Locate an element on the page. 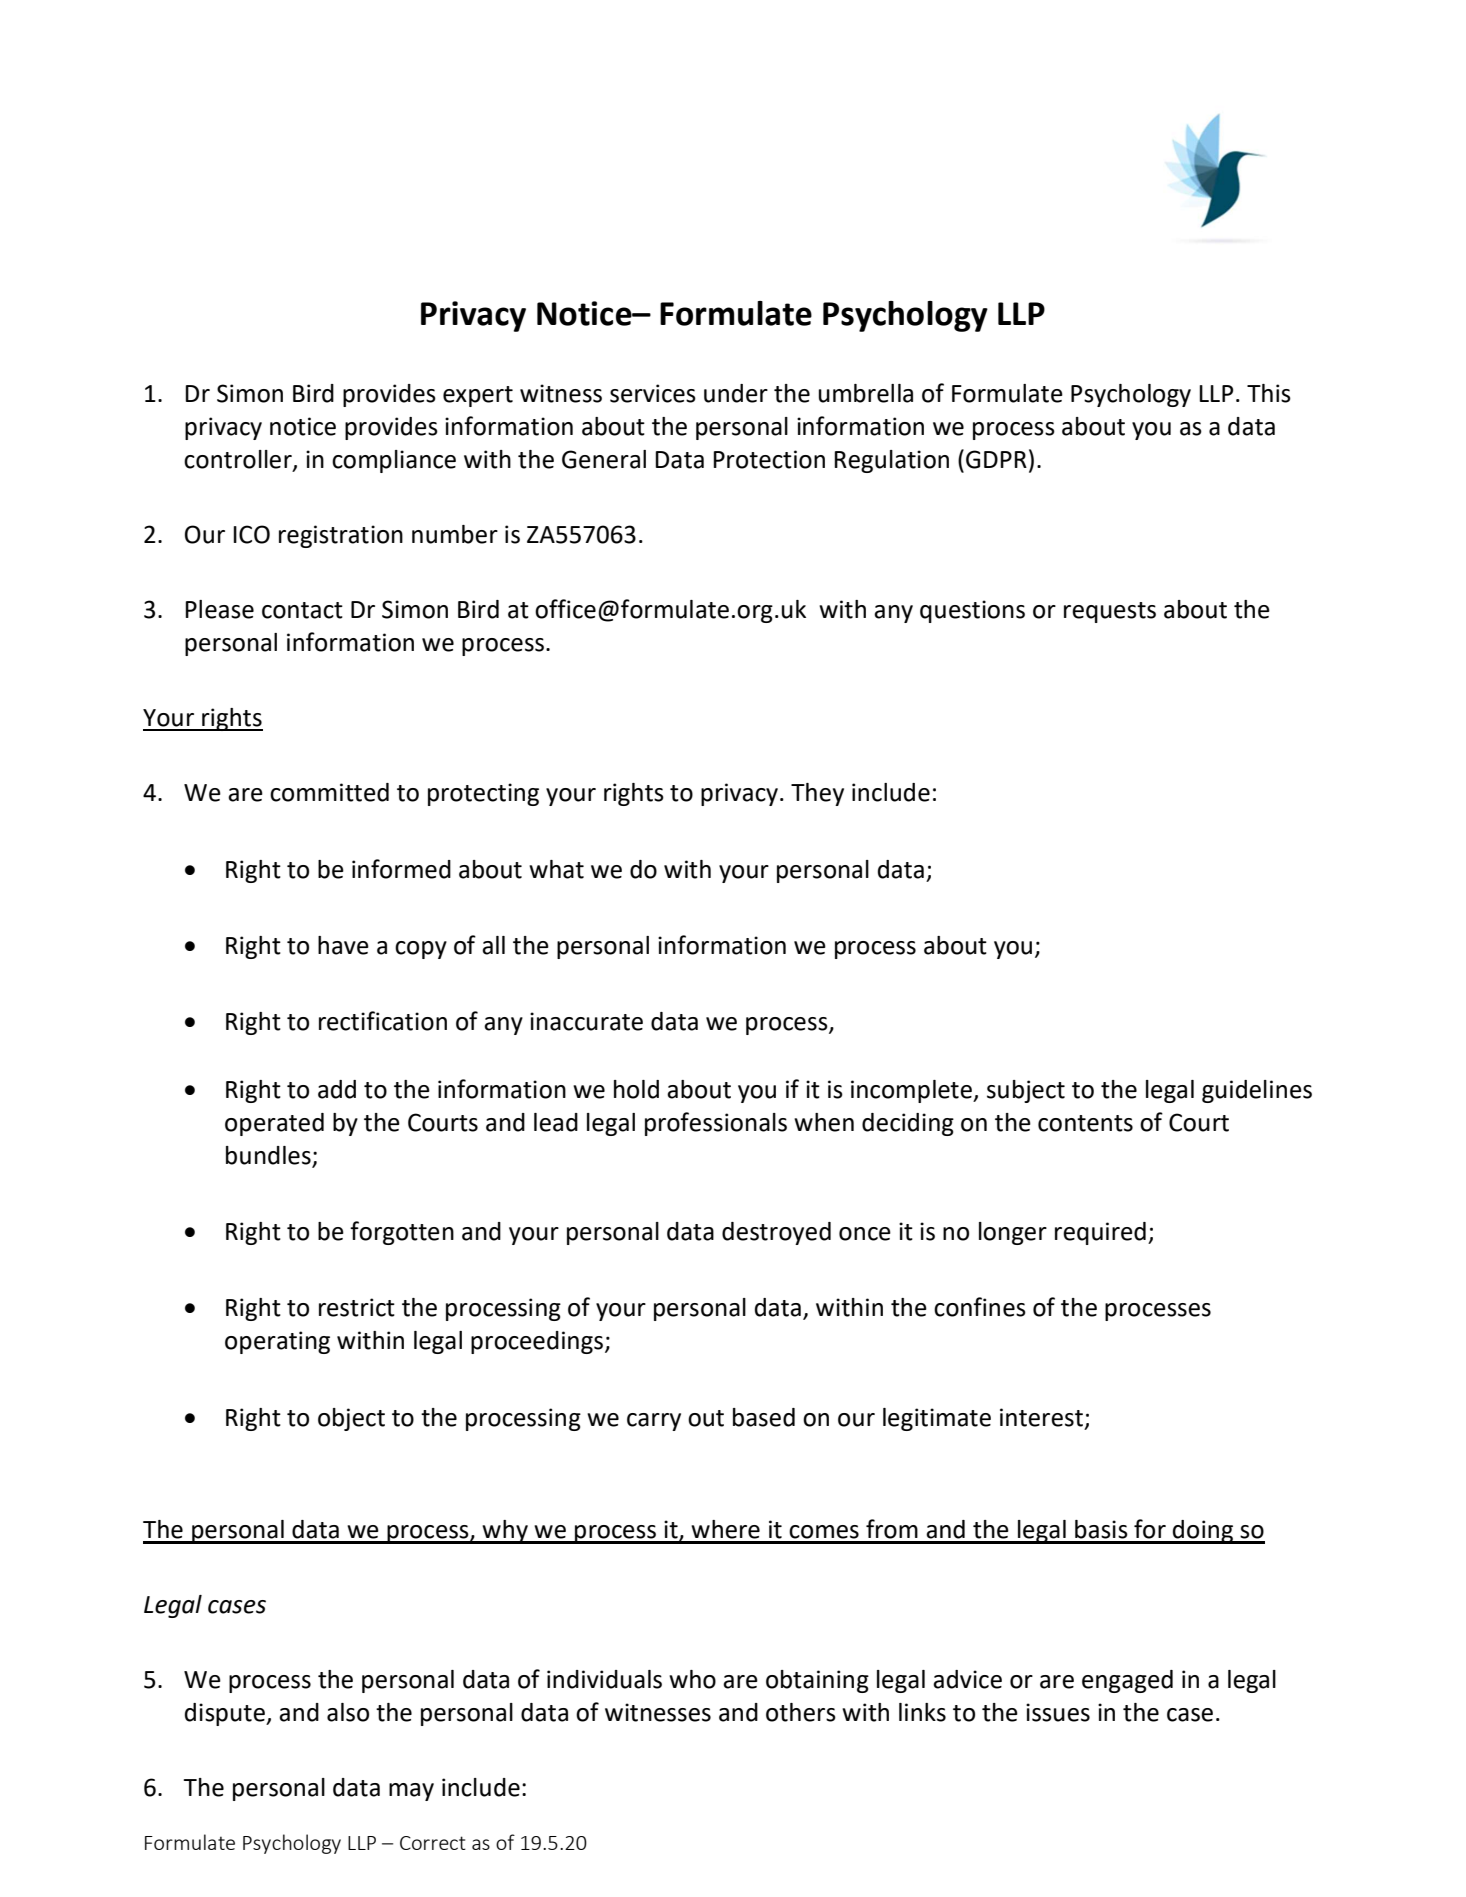 The height and width of the image is (1897, 1466). informed is located at coordinates (401, 869).
